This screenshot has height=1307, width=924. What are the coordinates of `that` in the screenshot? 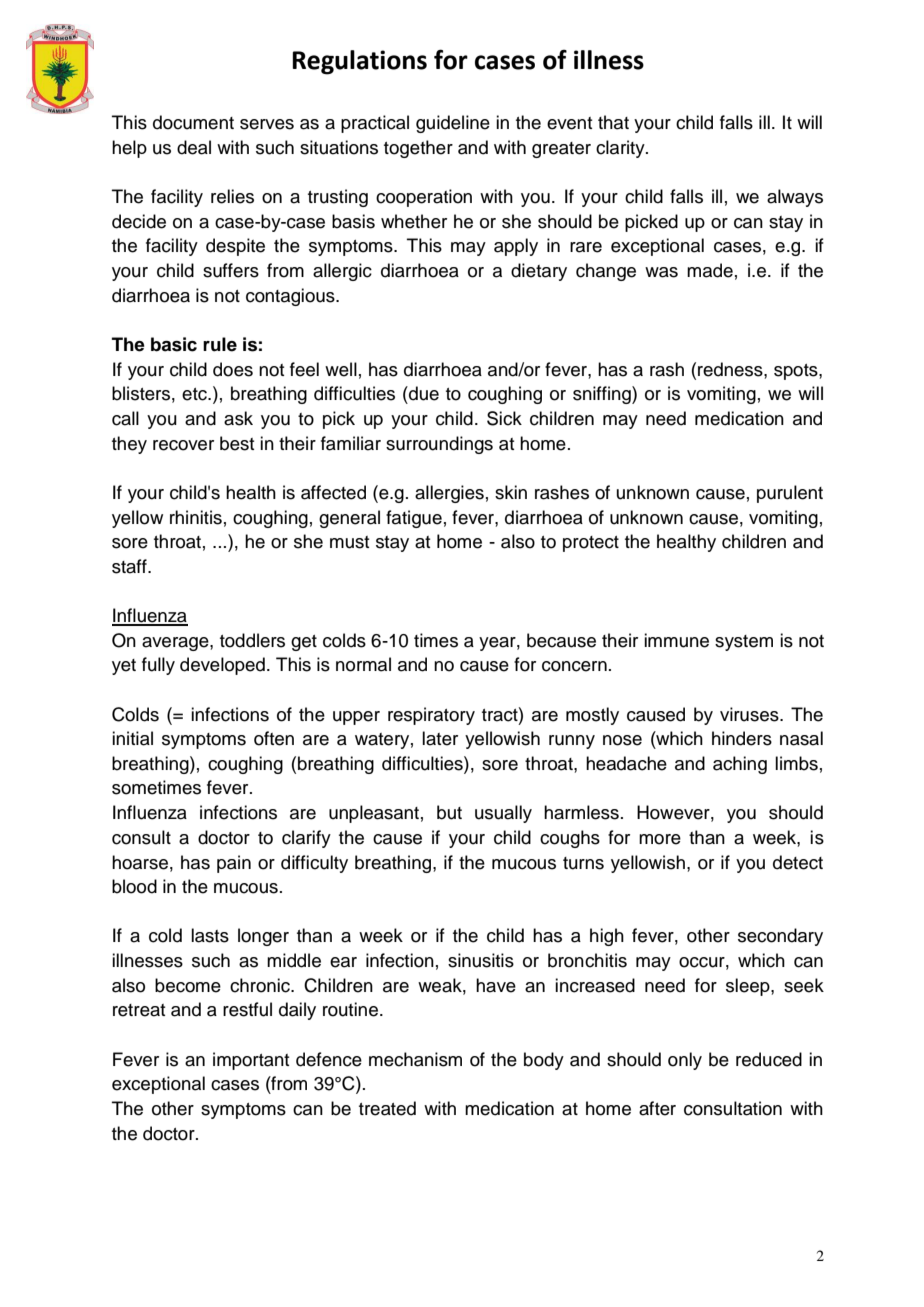 It's located at (613, 122).
